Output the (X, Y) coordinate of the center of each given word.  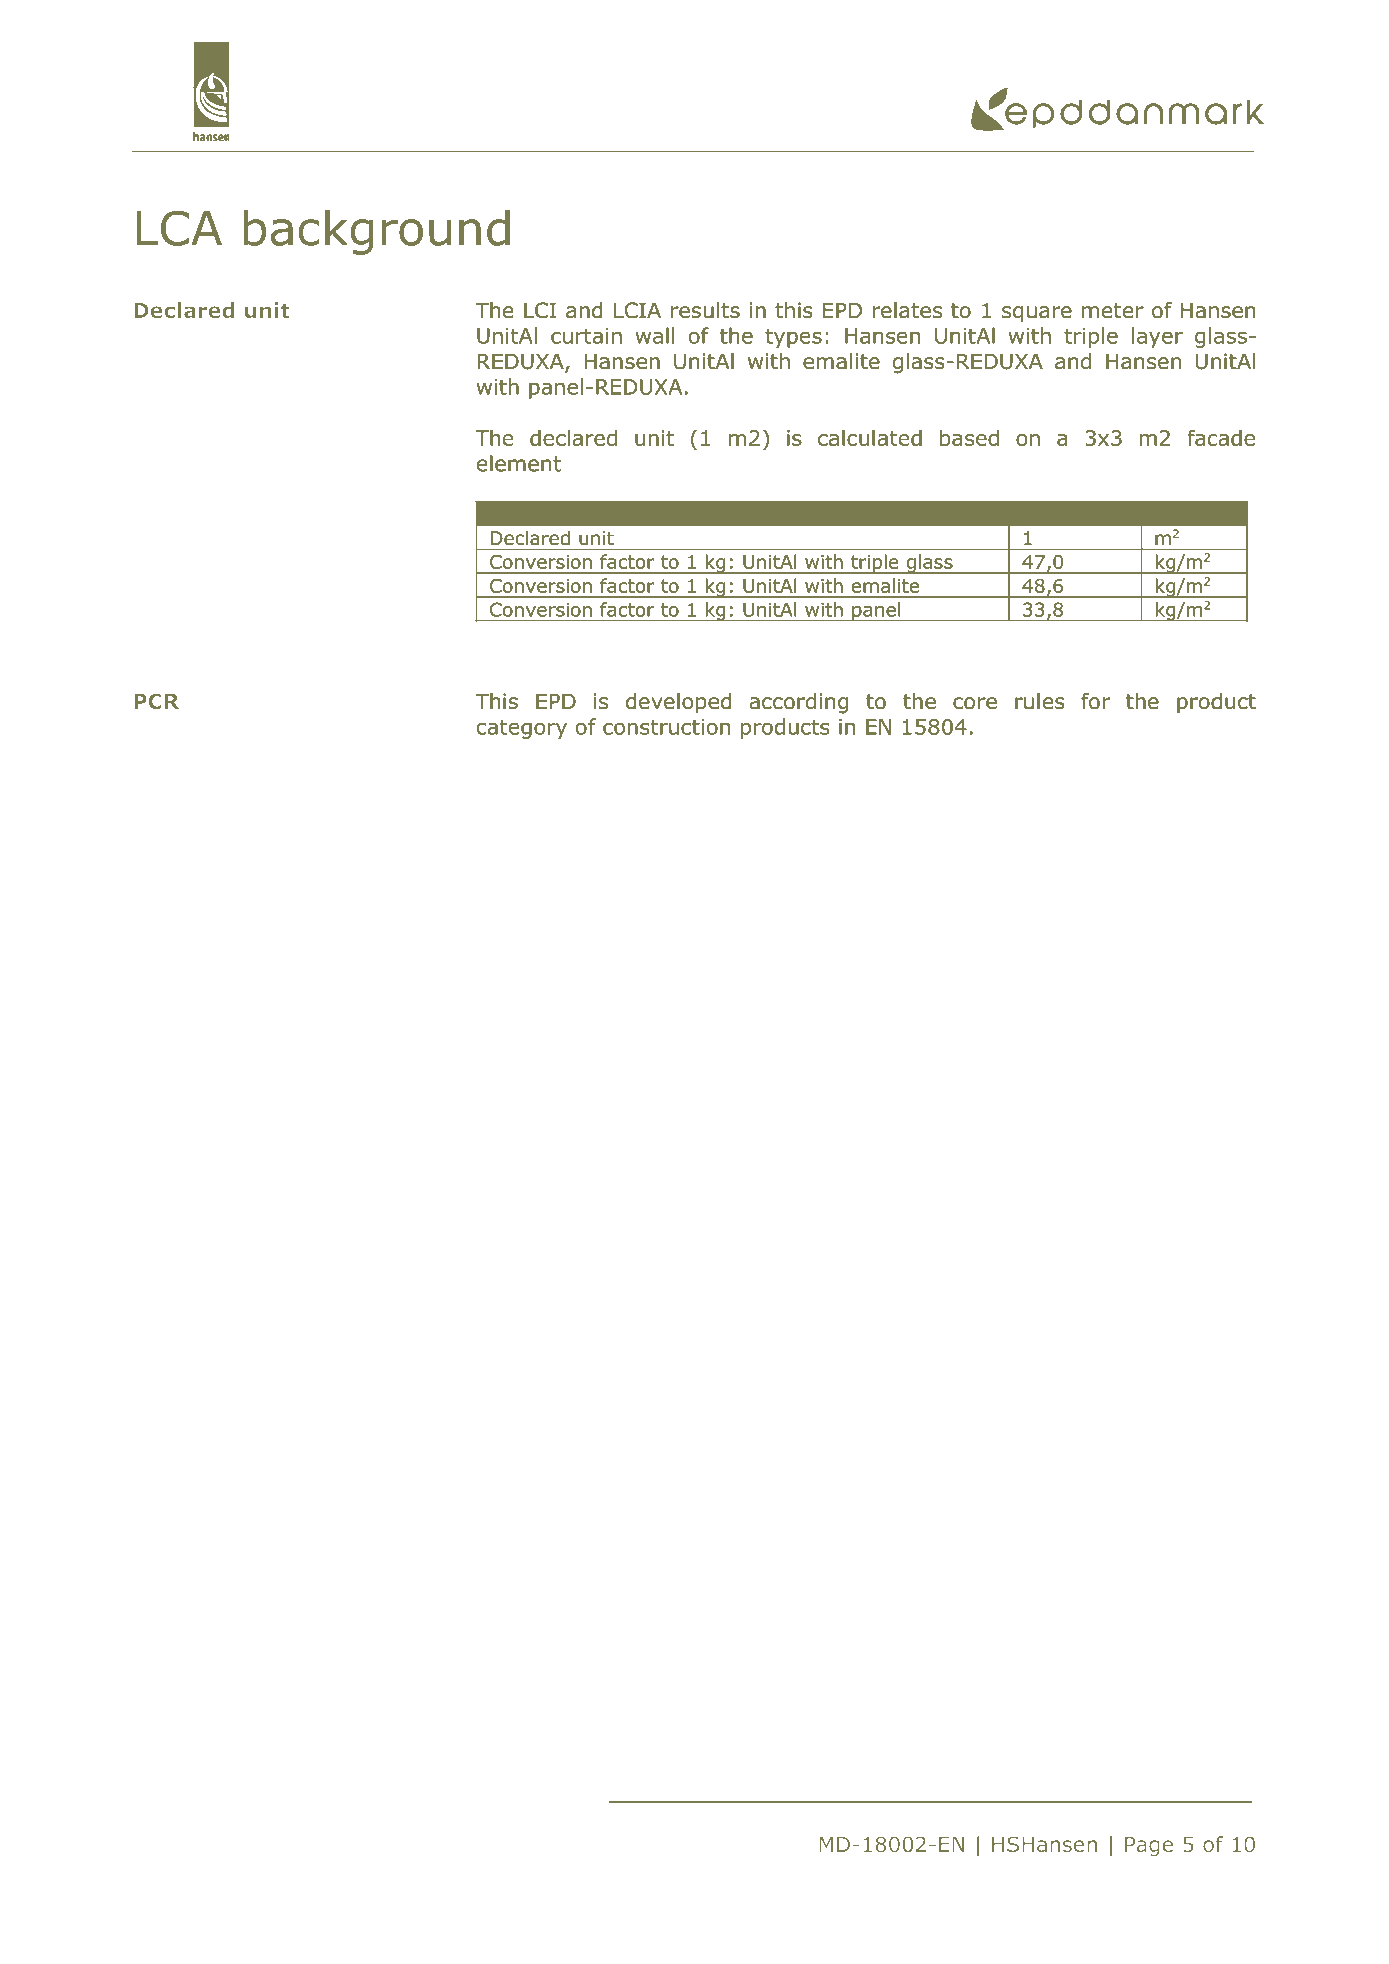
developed (678, 703)
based (969, 437)
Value (1051, 514)
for (1095, 701)
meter (1113, 311)
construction (666, 727)
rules (1040, 701)
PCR (156, 701)
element (519, 463)
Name (520, 514)
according (799, 703)
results (705, 310)
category (522, 729)
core (975, 703)
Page (1149, 1846)
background (377, 232)
